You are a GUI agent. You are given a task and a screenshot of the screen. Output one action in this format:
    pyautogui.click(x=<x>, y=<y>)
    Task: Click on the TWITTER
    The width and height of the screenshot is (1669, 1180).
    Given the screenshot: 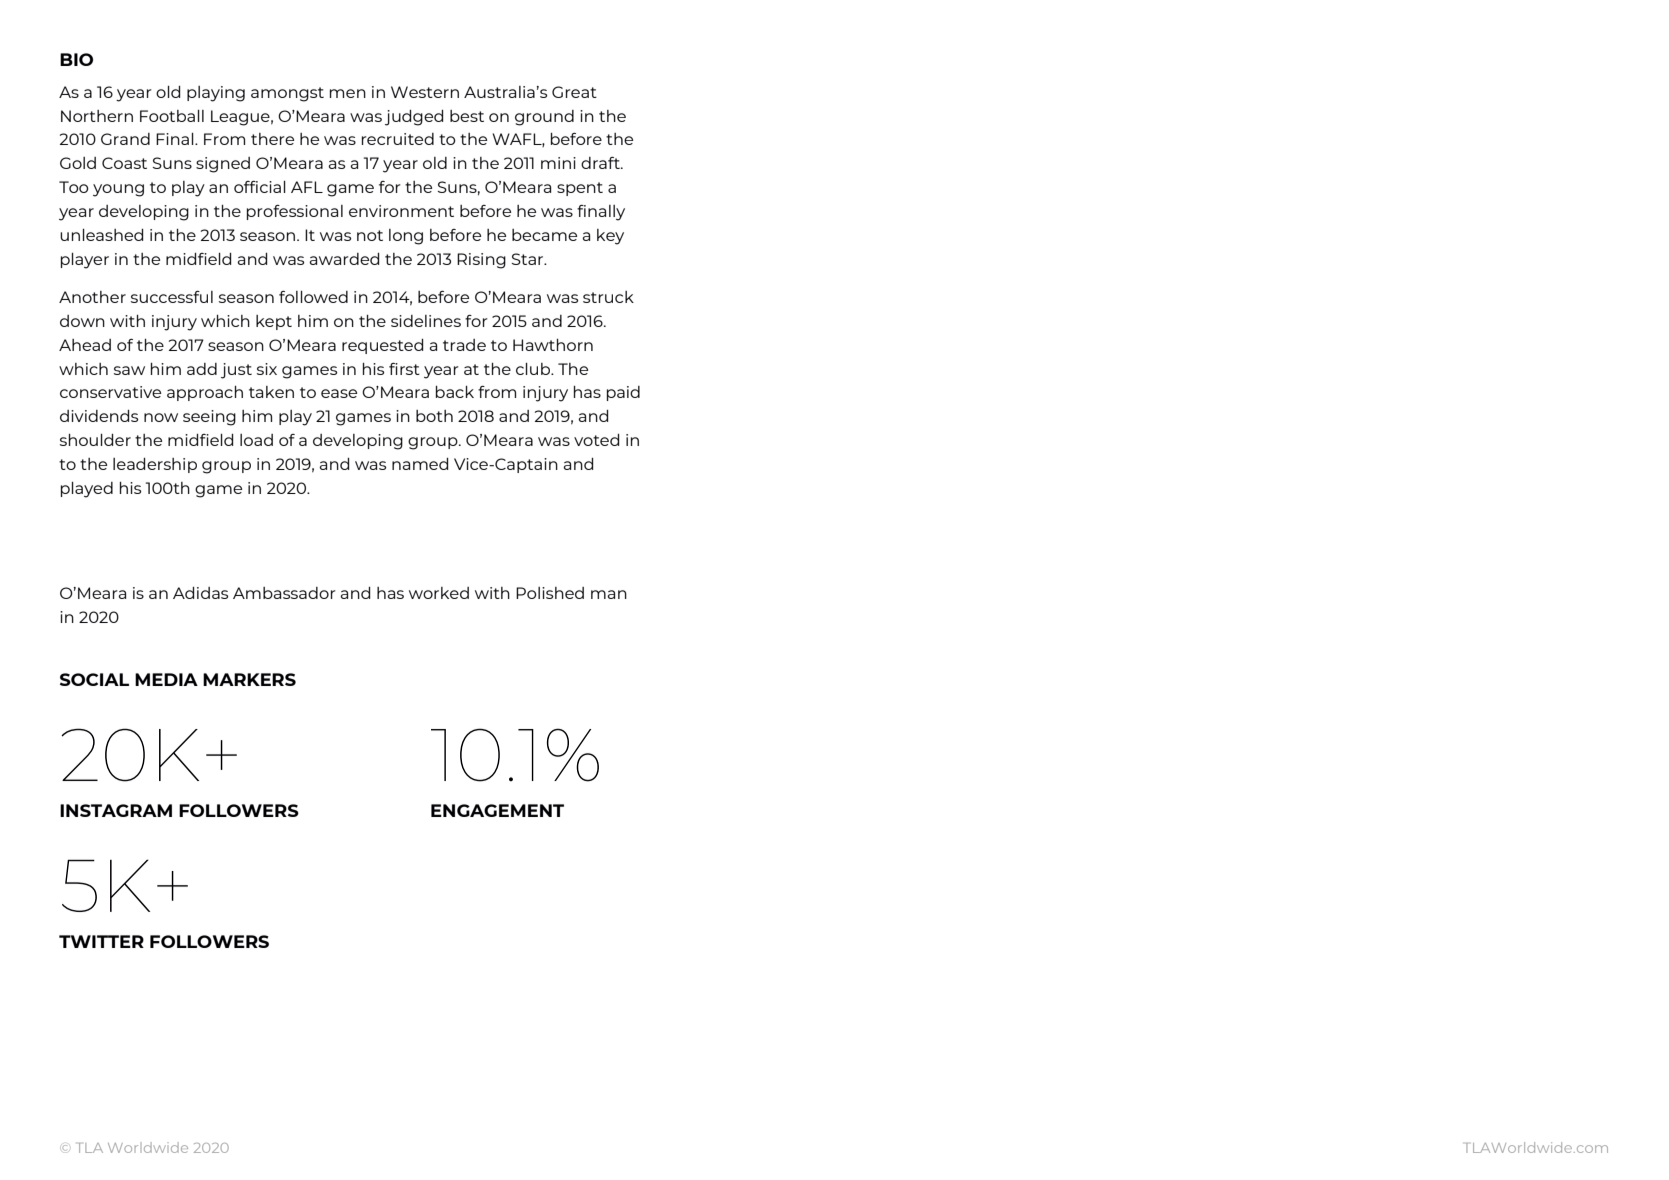 What is the action you would take?
    pyautogui.click(x=101, y=941)
